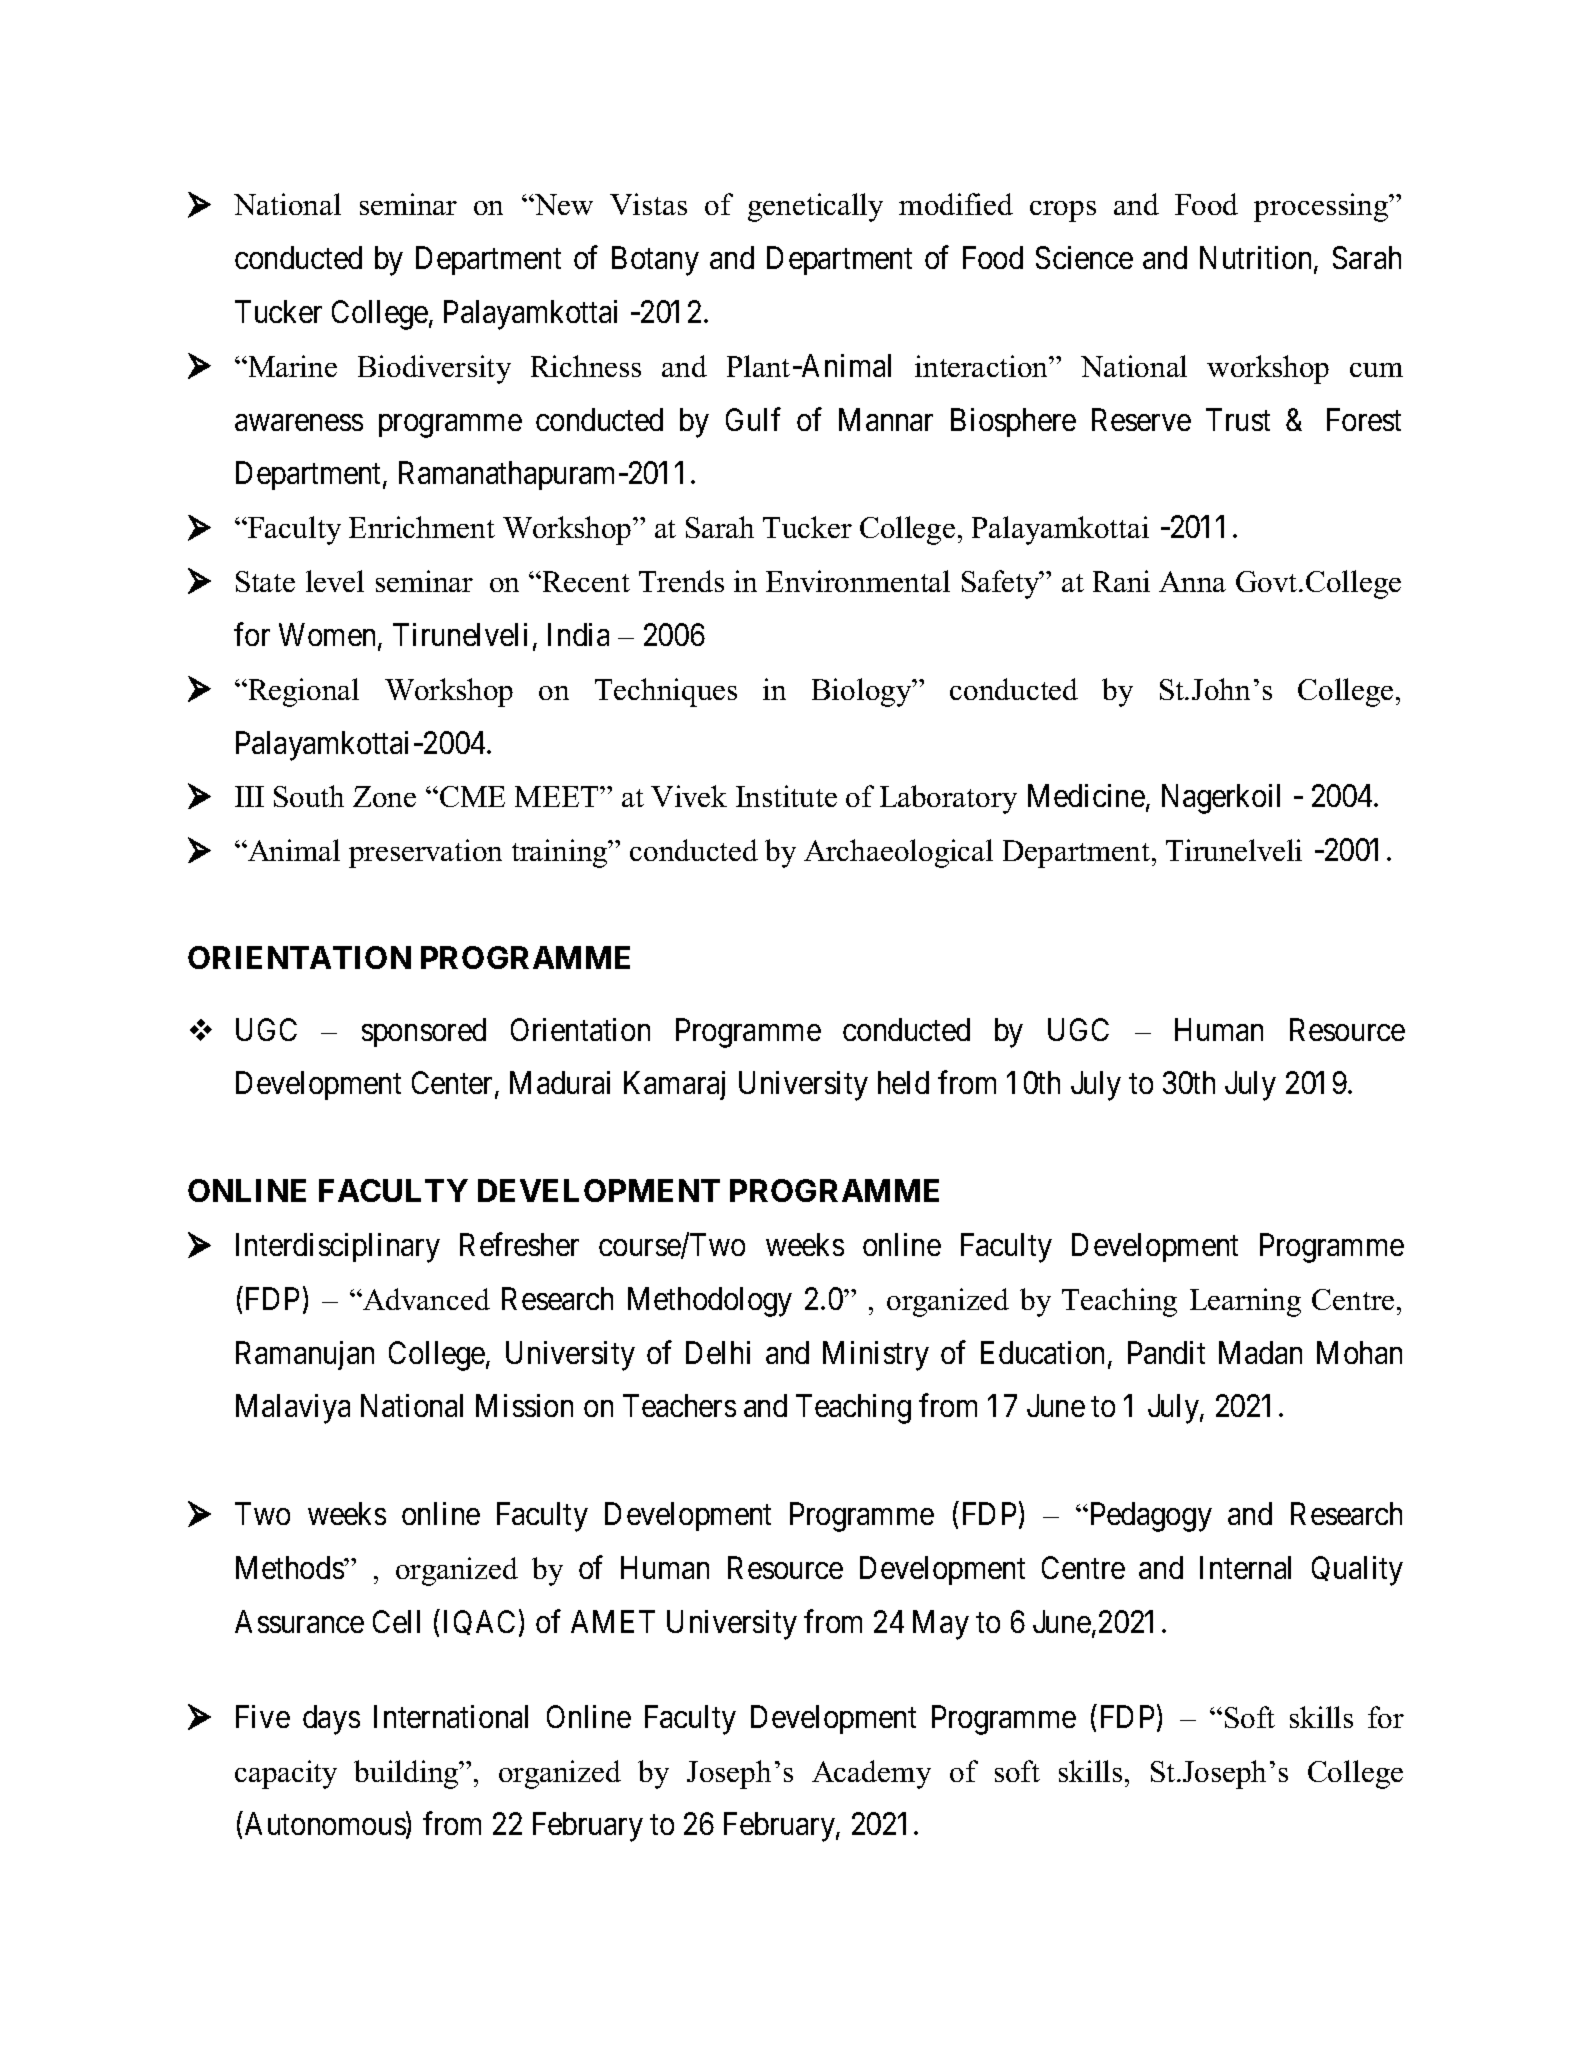 Image resolution: width=1591 pixels, height=2059 pixels. I want to click on Learning, so click(1245, 1302).
